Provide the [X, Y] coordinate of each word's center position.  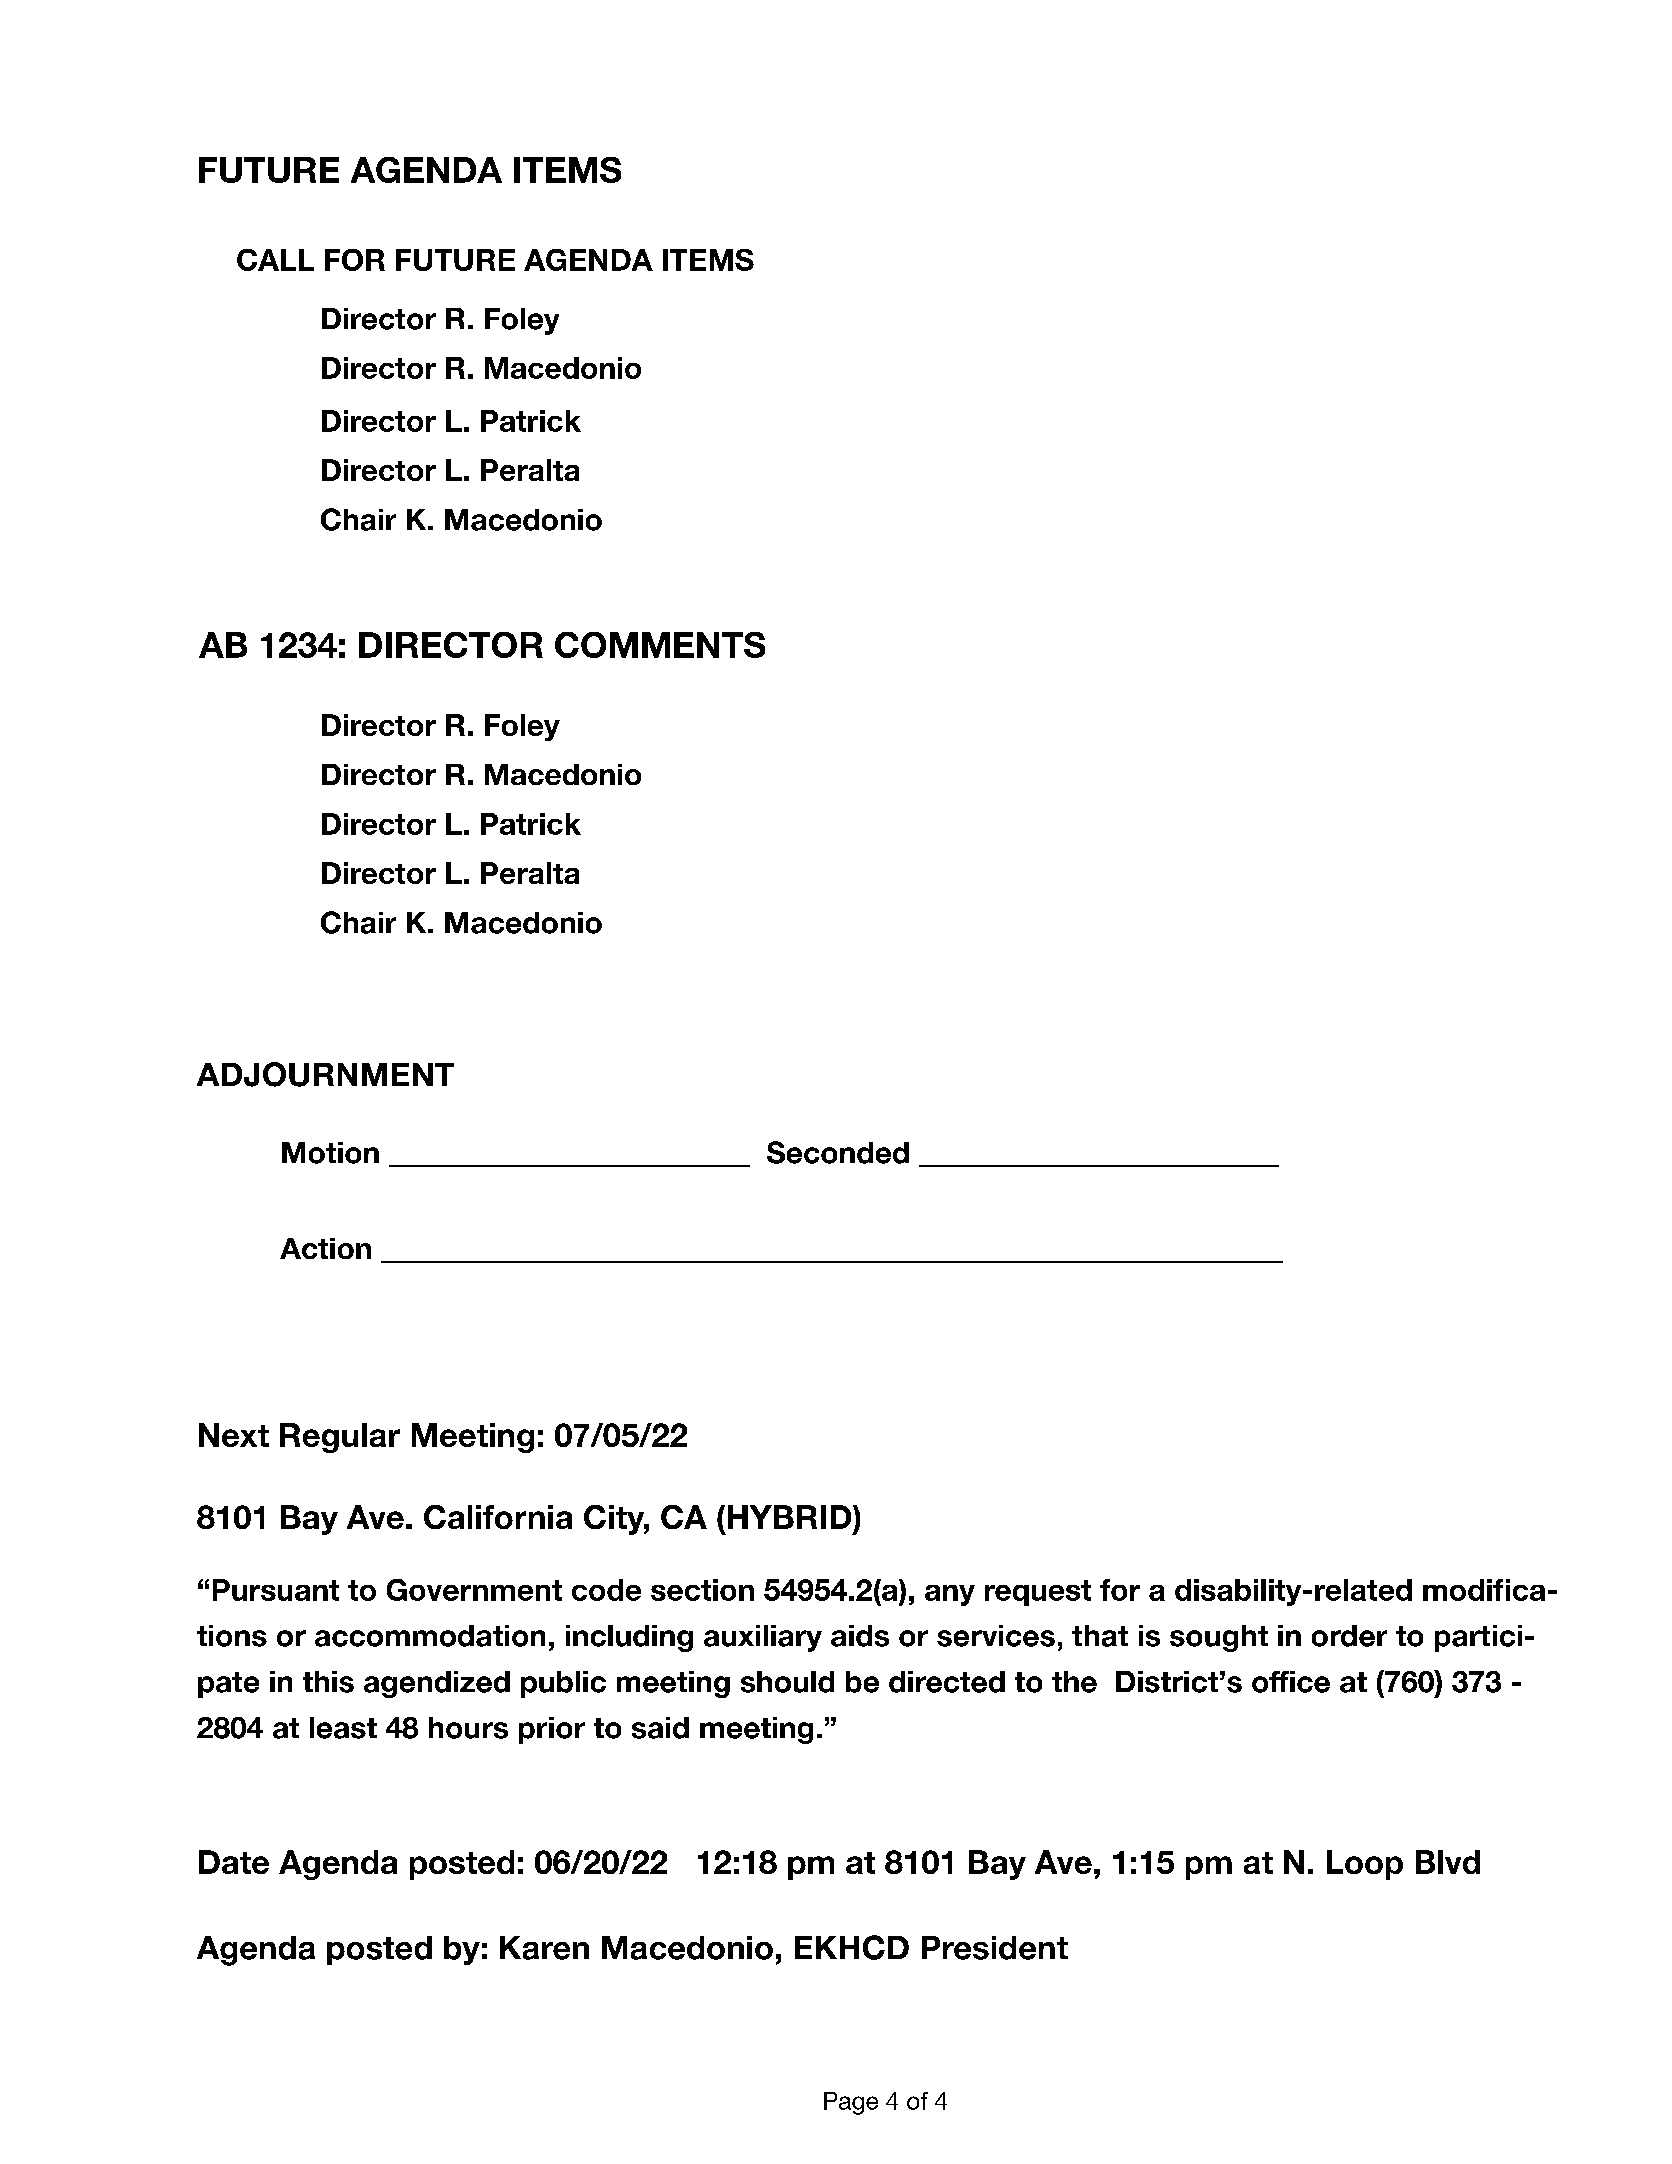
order [1349, 1636]
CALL [275, 260]
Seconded [838, 1152]
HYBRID [791, 1517]
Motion [330, 1153]
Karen [544, 1948]
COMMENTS [660, 645]
